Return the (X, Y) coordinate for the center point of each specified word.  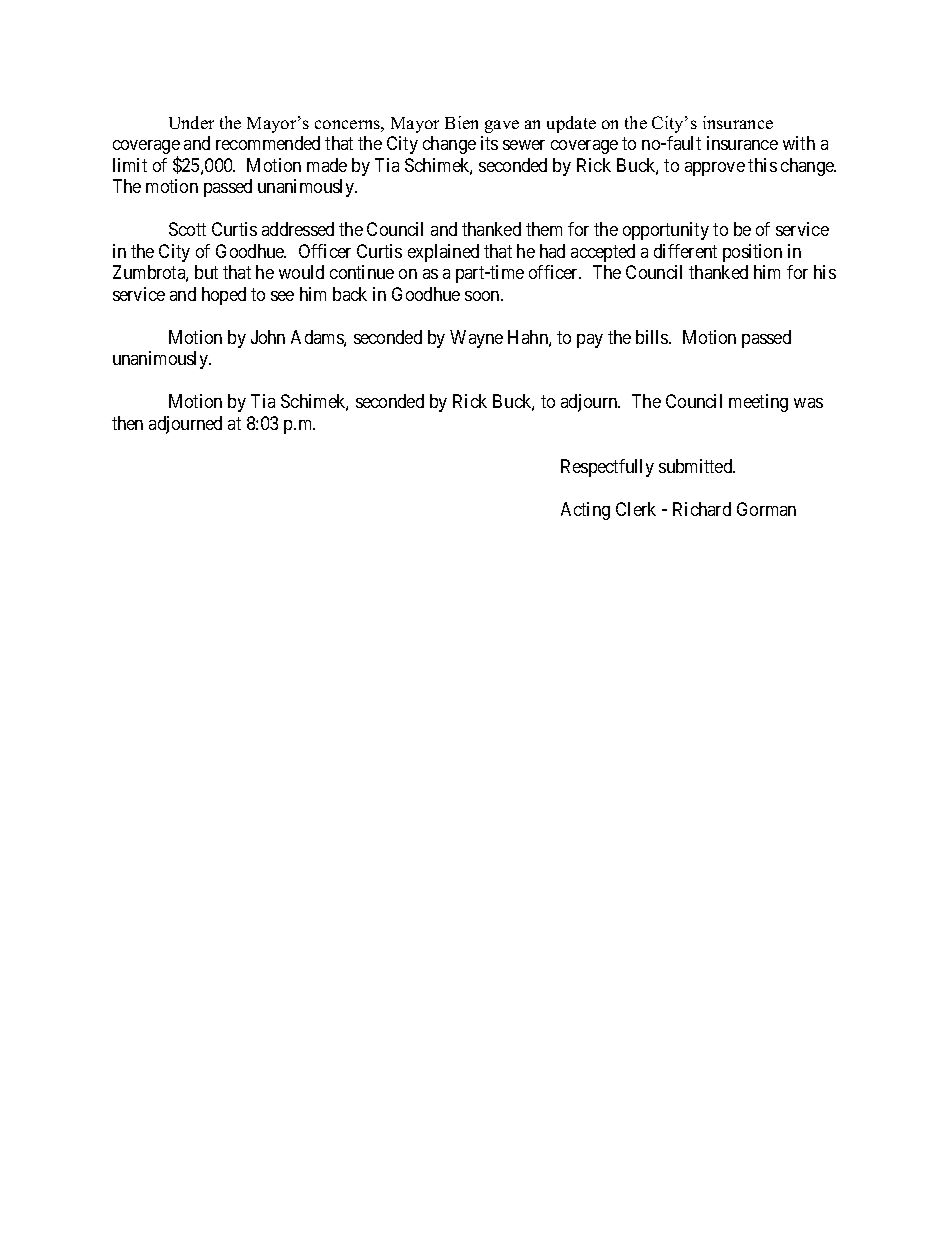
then (127, 423)
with (799, 143)
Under (191, 122)
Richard (702, 509)
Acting (585, 511)
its (489, 143)
